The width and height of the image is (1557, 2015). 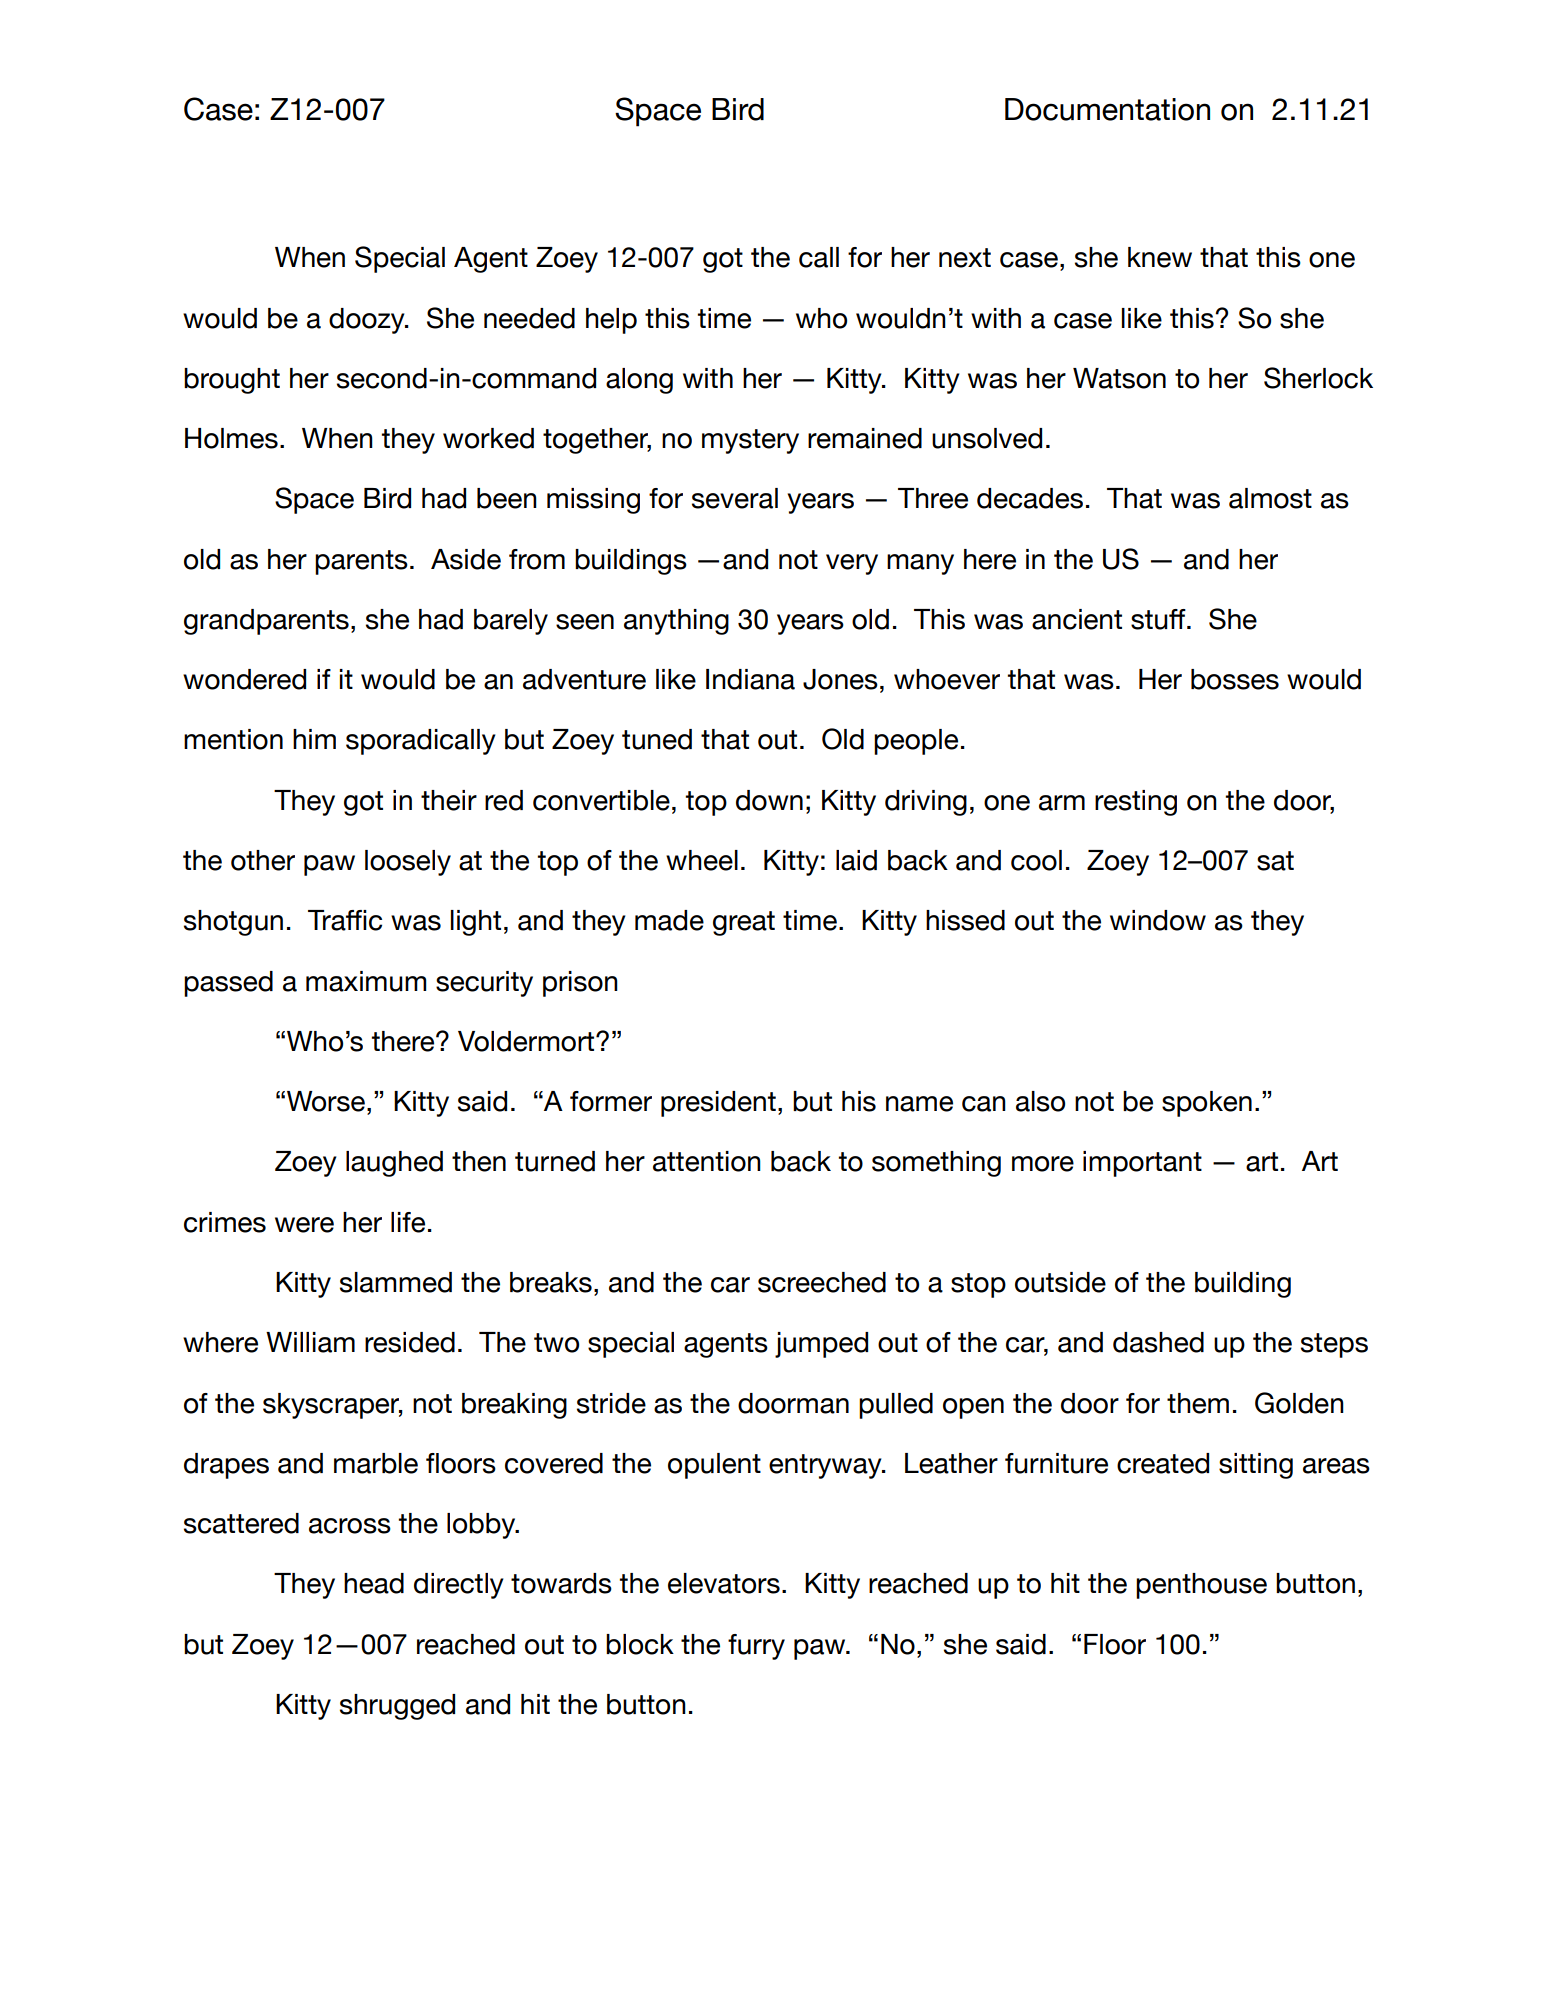 I want to click on furry, so click(x=756, y=1647).
